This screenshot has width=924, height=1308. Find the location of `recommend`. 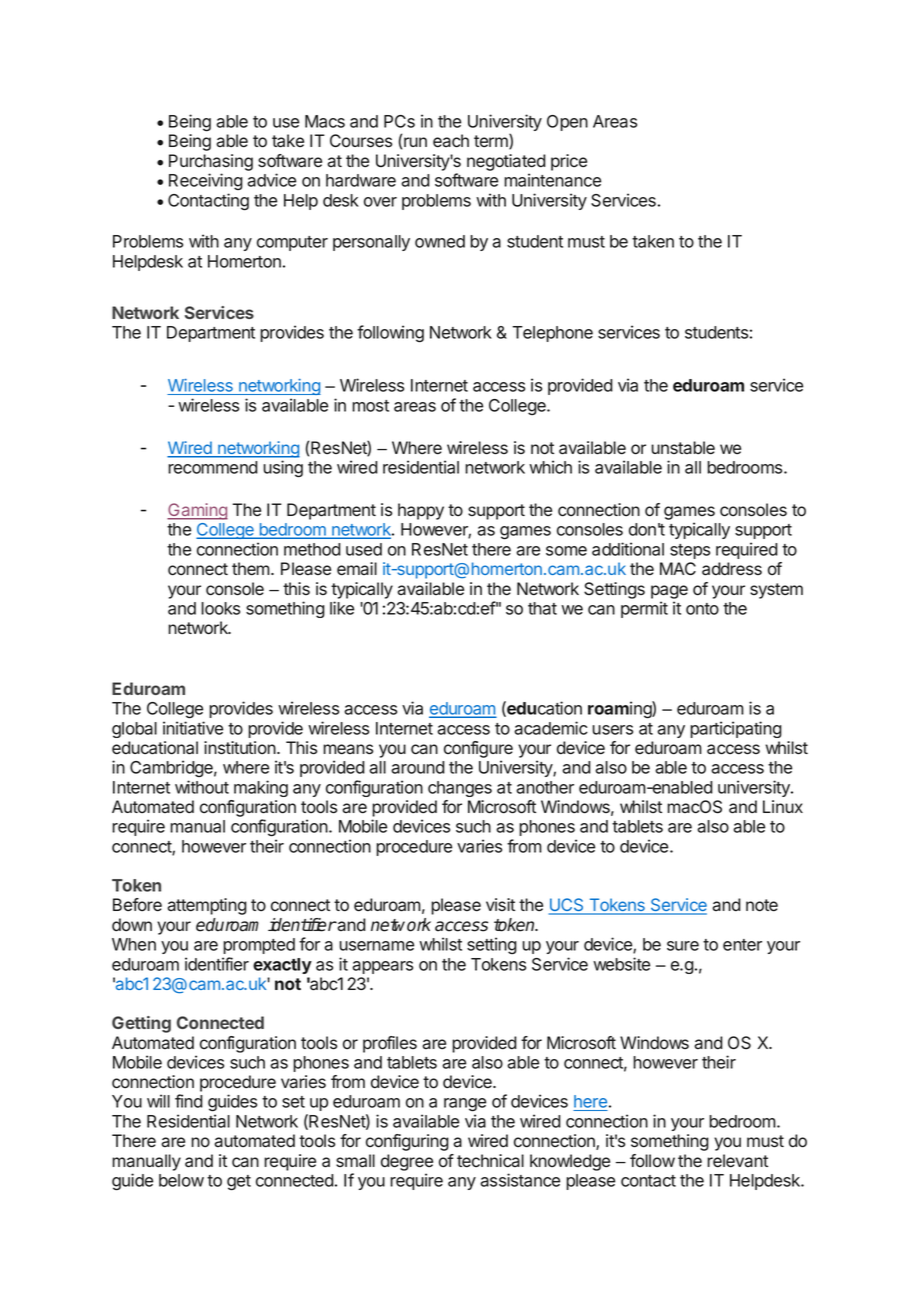

recommend is located at coordinates (213, 467).
